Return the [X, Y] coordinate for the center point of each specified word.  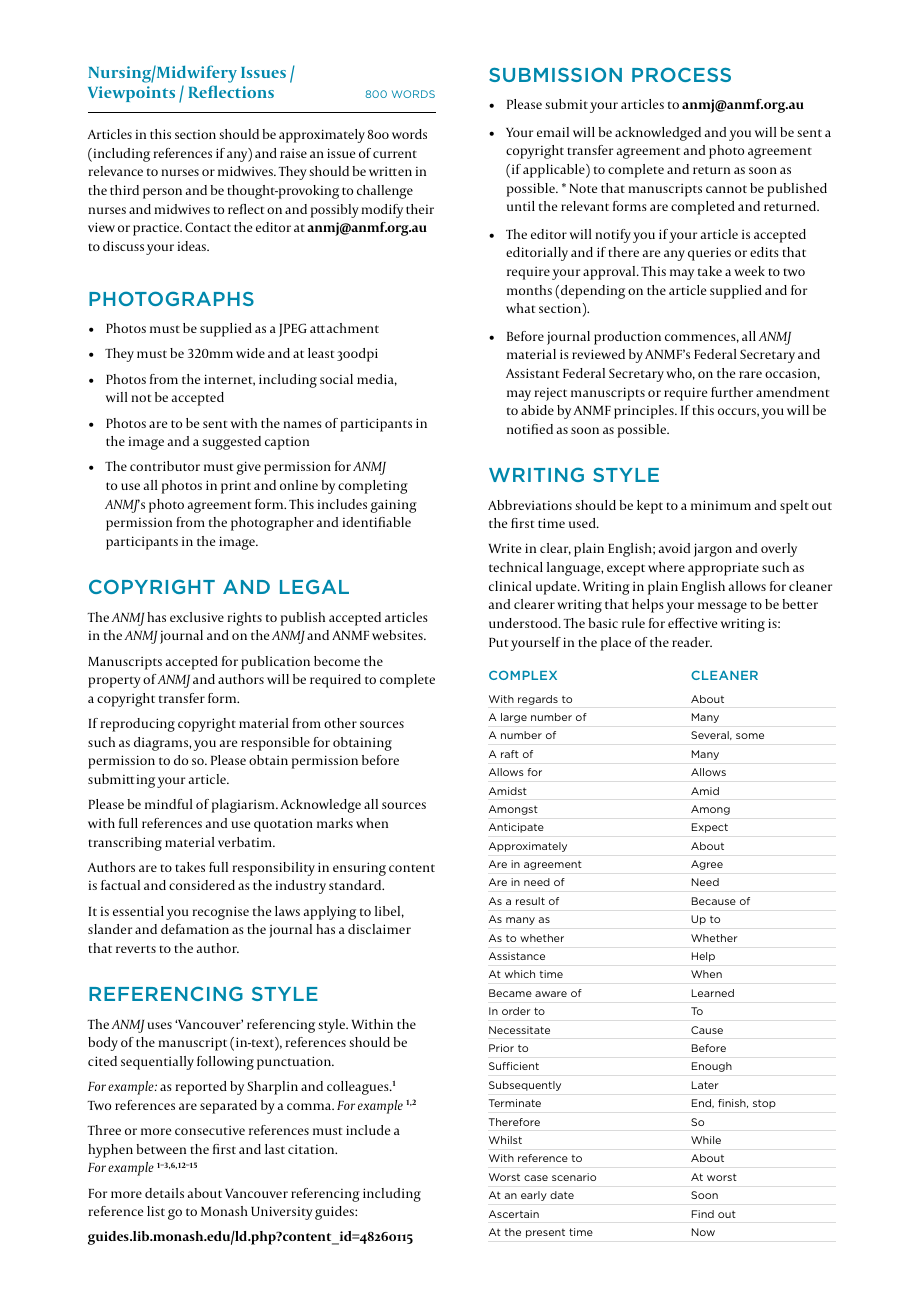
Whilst [505, 1140]
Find [703, 1214]
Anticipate [516, 828]
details [164, 1193]
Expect [710, 828]
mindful [169, 804]
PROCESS [681, 74]
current [395, 154]
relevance [115, 171]
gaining [394, 506]
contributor [165, 466]
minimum [721, 505]
